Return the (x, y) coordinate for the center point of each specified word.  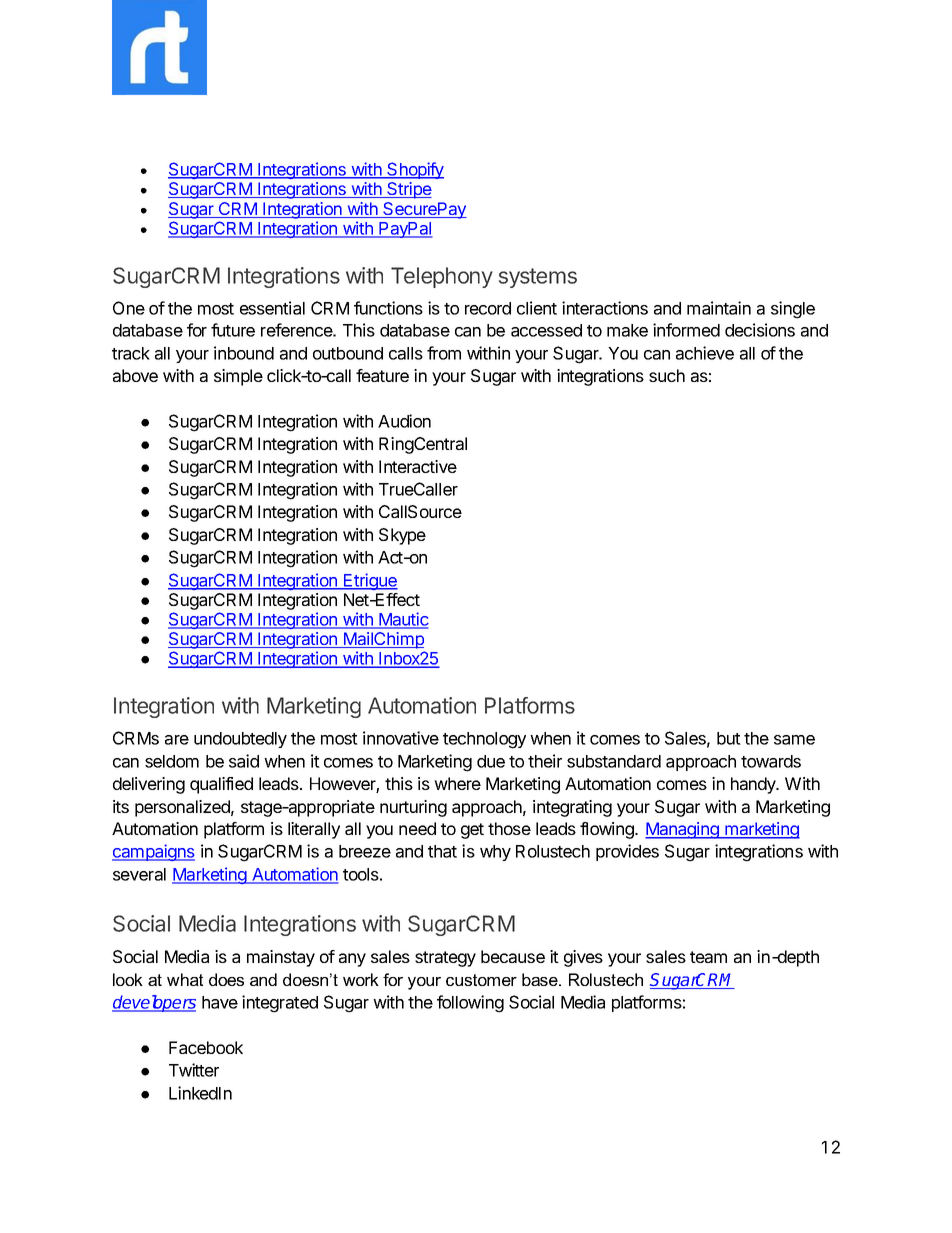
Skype (402, 536)
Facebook (206, 1047)
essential (272, 308)
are (177, 740)
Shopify (414, 170)
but (729, 738)
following (470, 1004)
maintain (719, 308)
